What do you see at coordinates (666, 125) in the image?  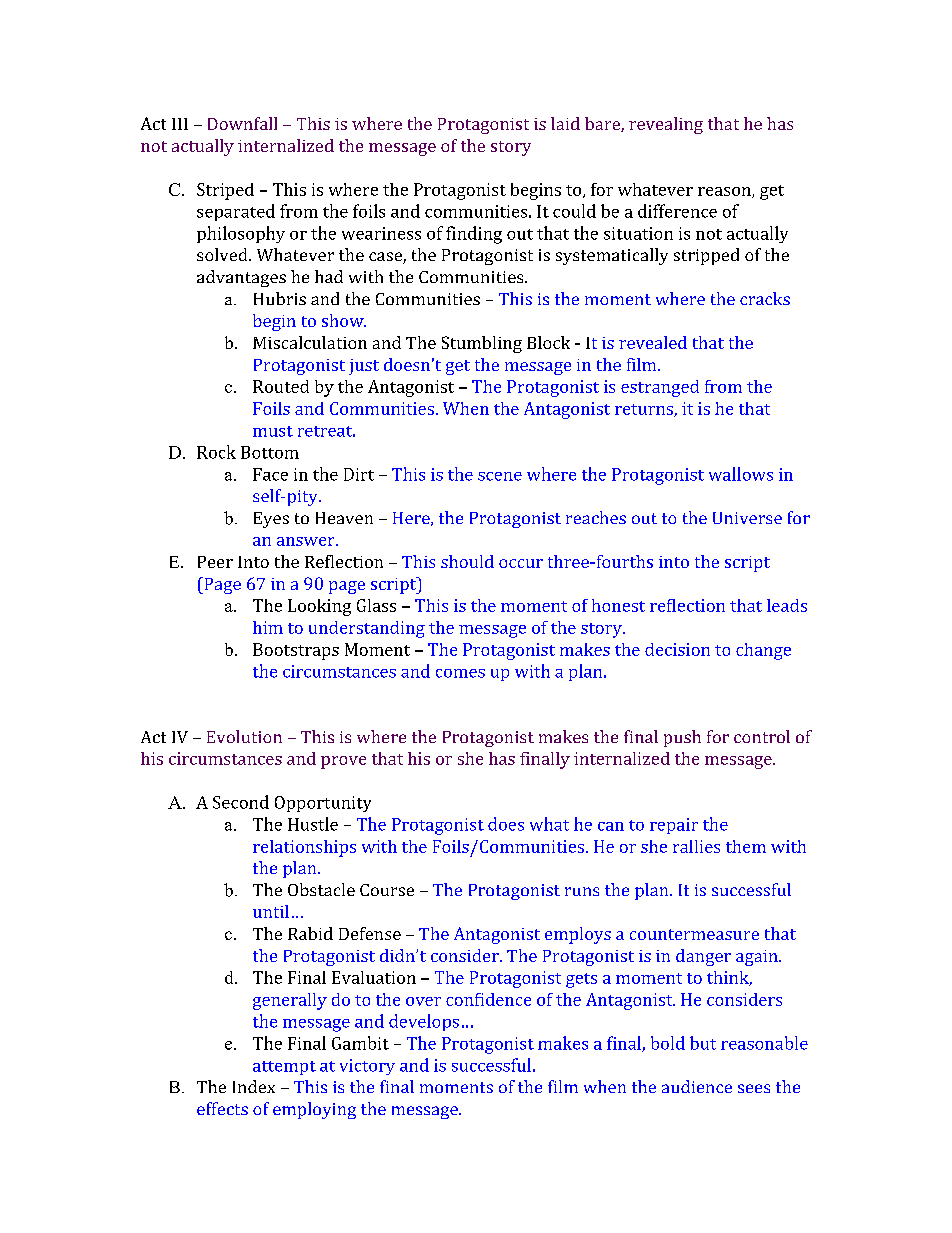 I see `revealing` at bounding box center [666, 125].
